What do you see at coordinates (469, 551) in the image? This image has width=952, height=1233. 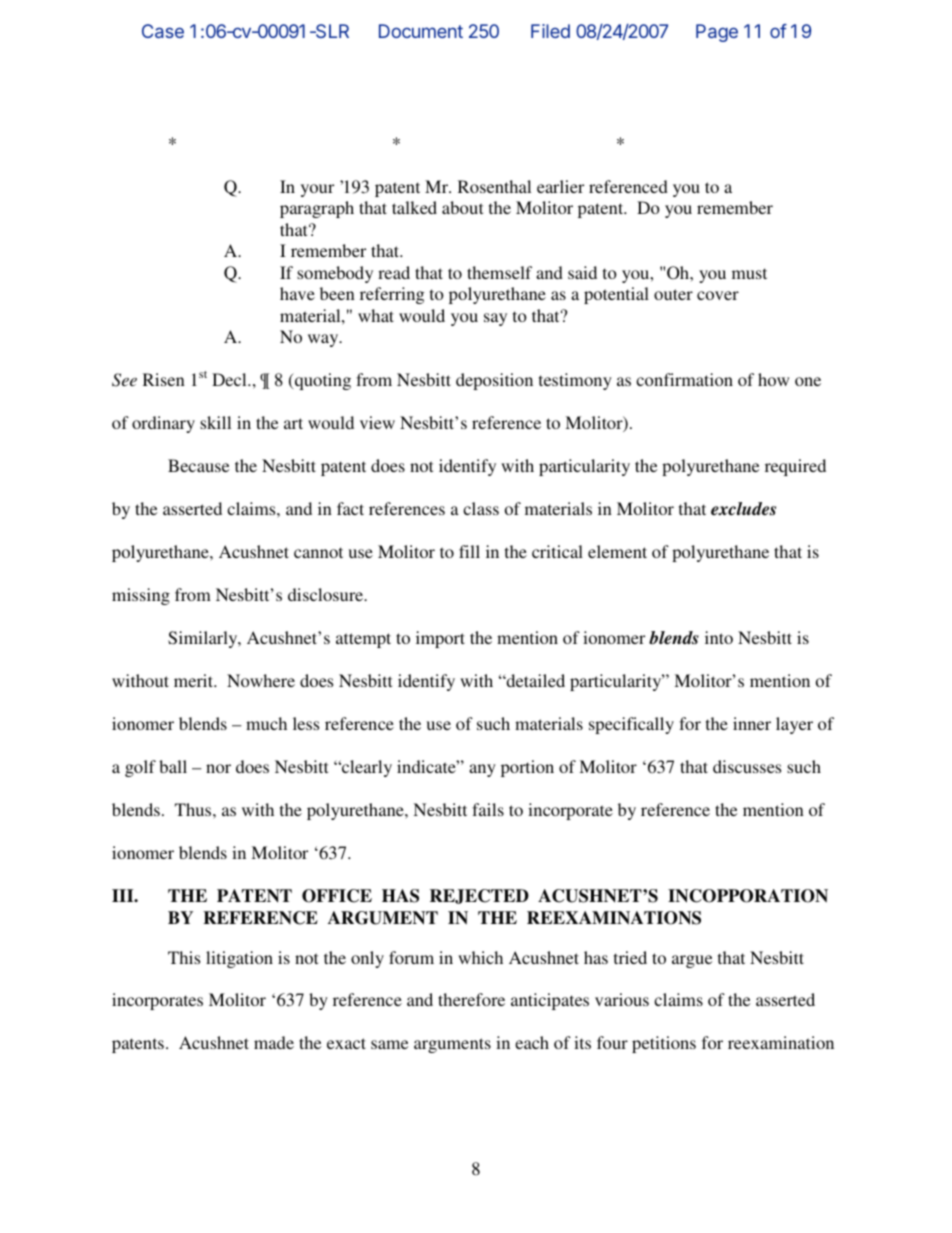 I see `fill` at bounding box center [469, 551].
